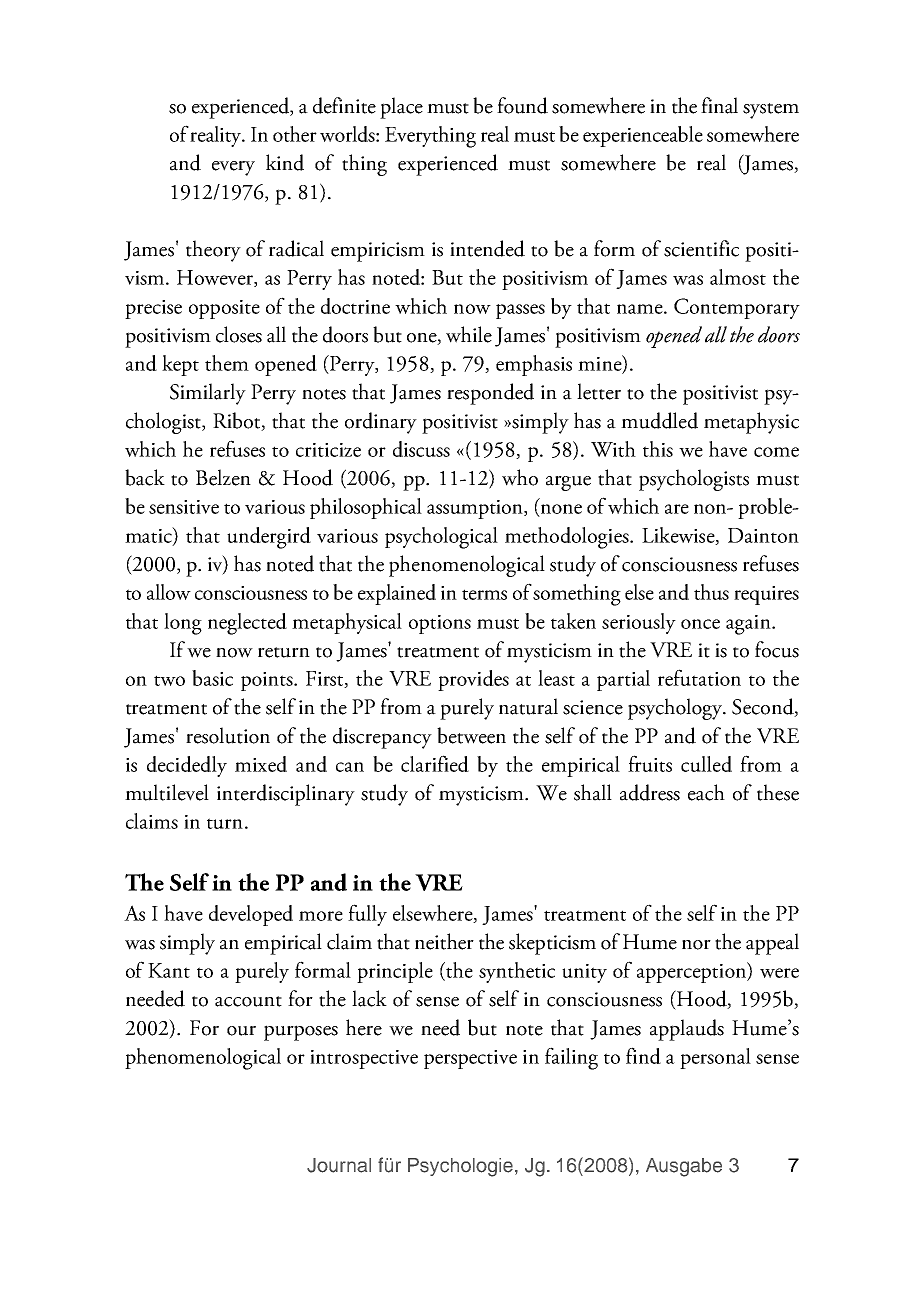 The width and height of the document is (924, 1311). I want to click on options, so click(440, 624).
